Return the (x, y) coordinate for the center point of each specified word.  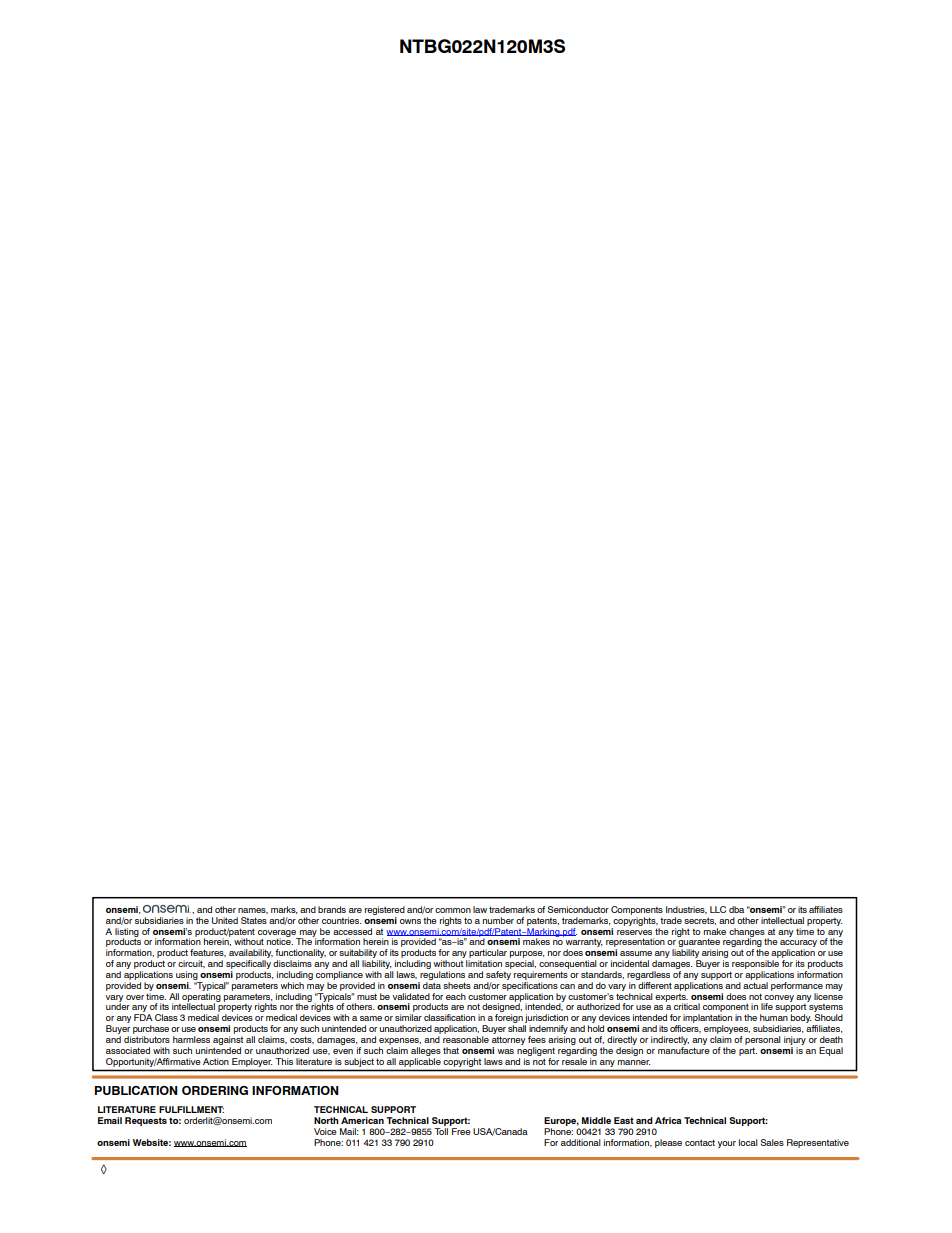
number (498, 920)
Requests (146, 1121)
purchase (151, 1031)
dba (736, 909)
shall (517, 1028)
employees (727, 1031)
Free (461, 1131)
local (748, 1142)
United (225, 920)
